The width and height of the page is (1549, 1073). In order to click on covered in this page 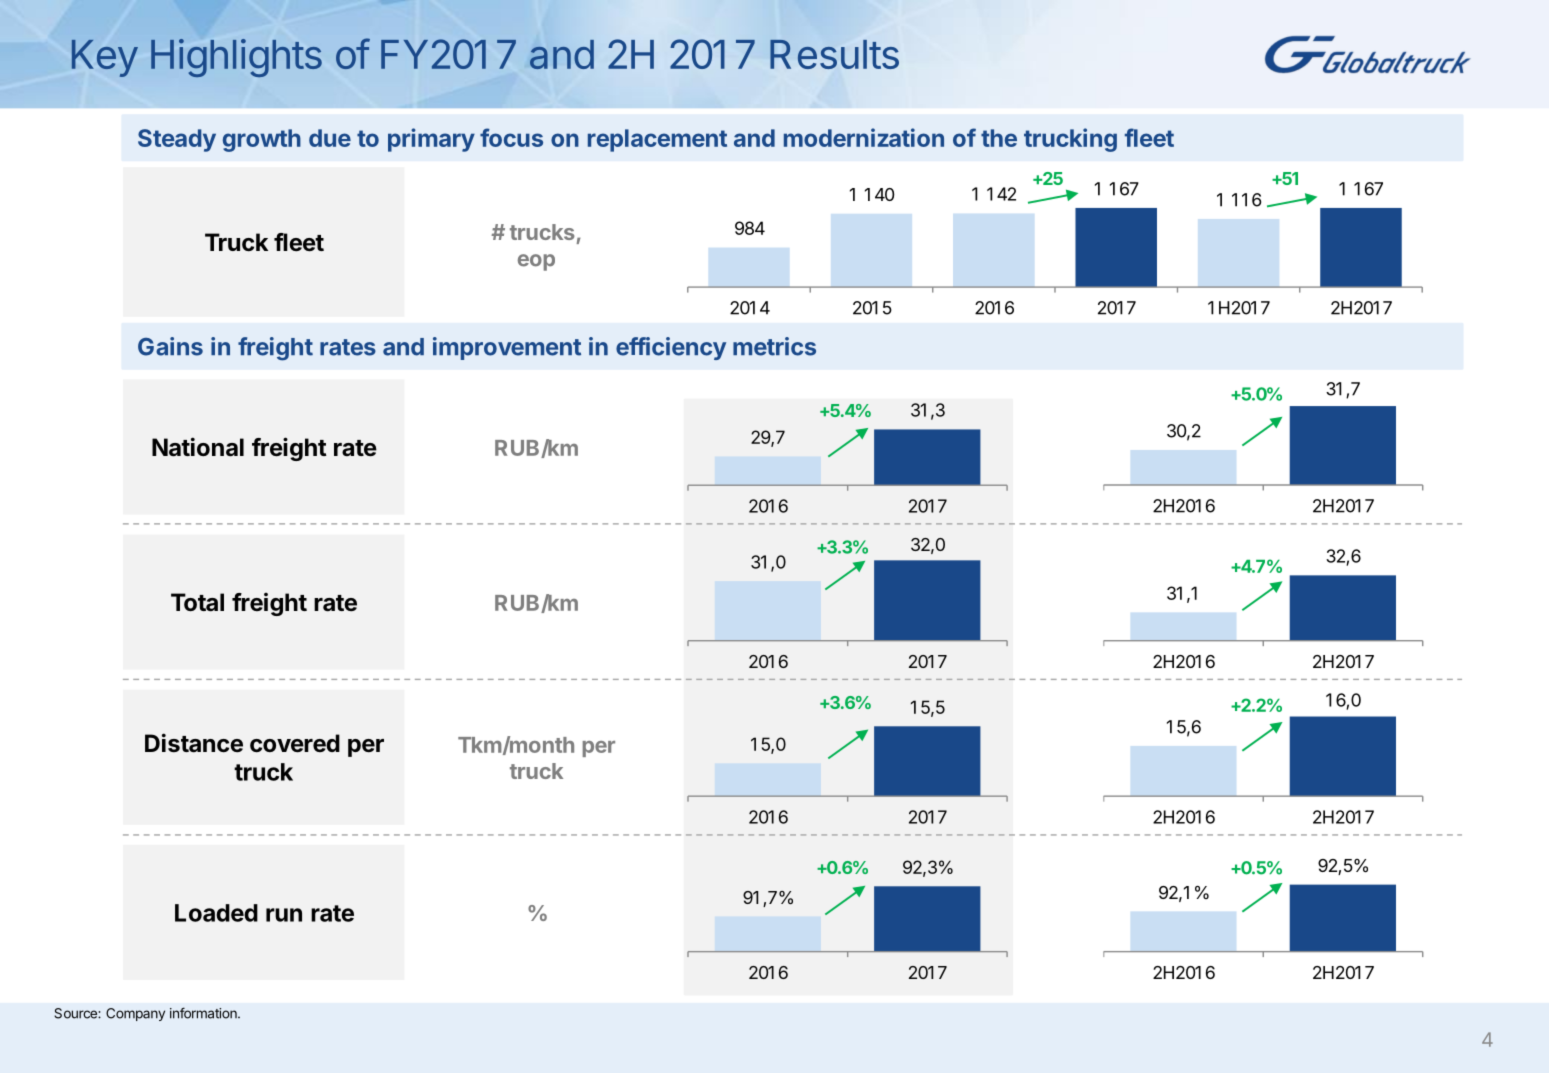, I will do `click(295, 743)`.
